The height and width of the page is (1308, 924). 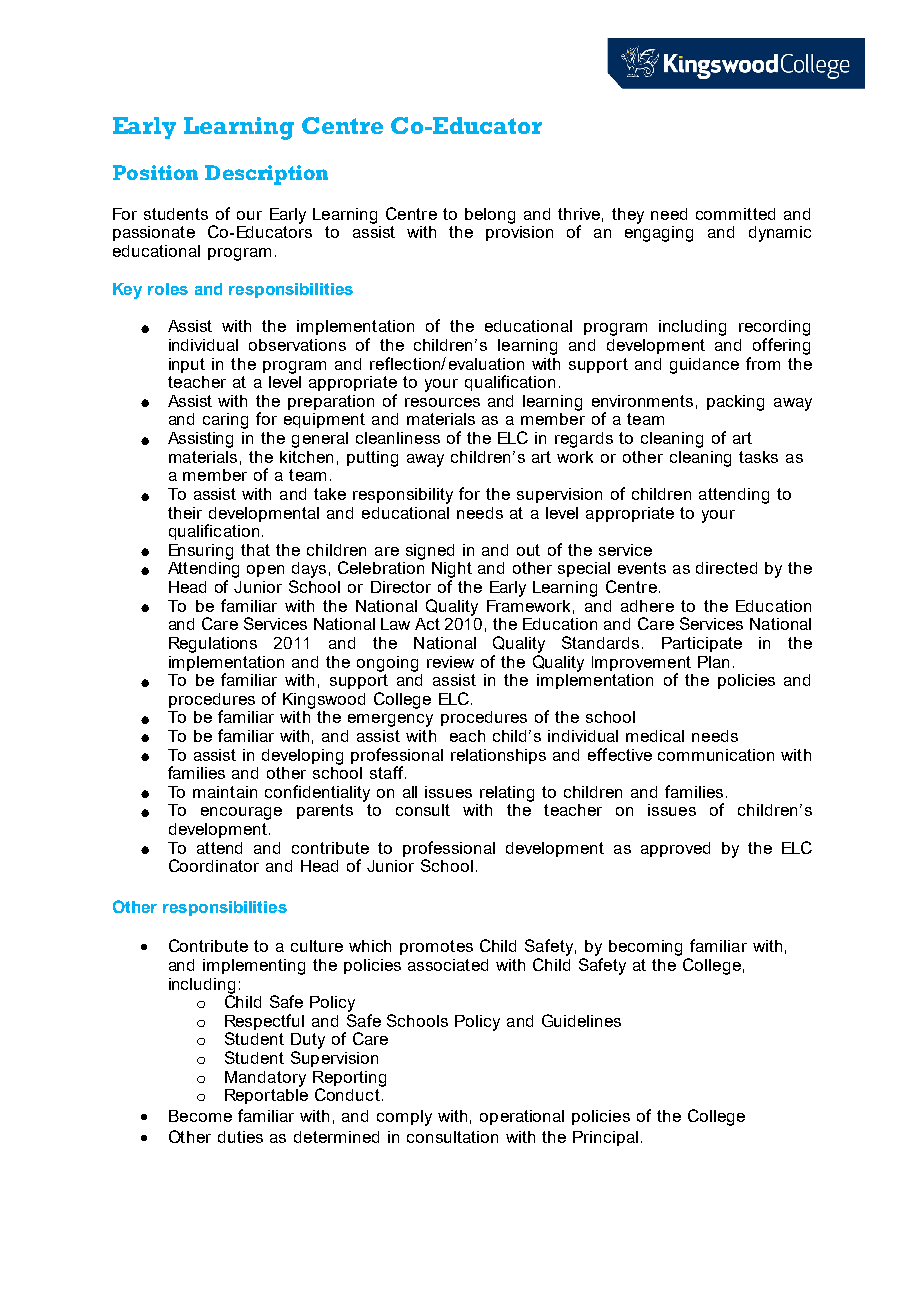 I want to click on promotes, so click(x=436, y=947).
